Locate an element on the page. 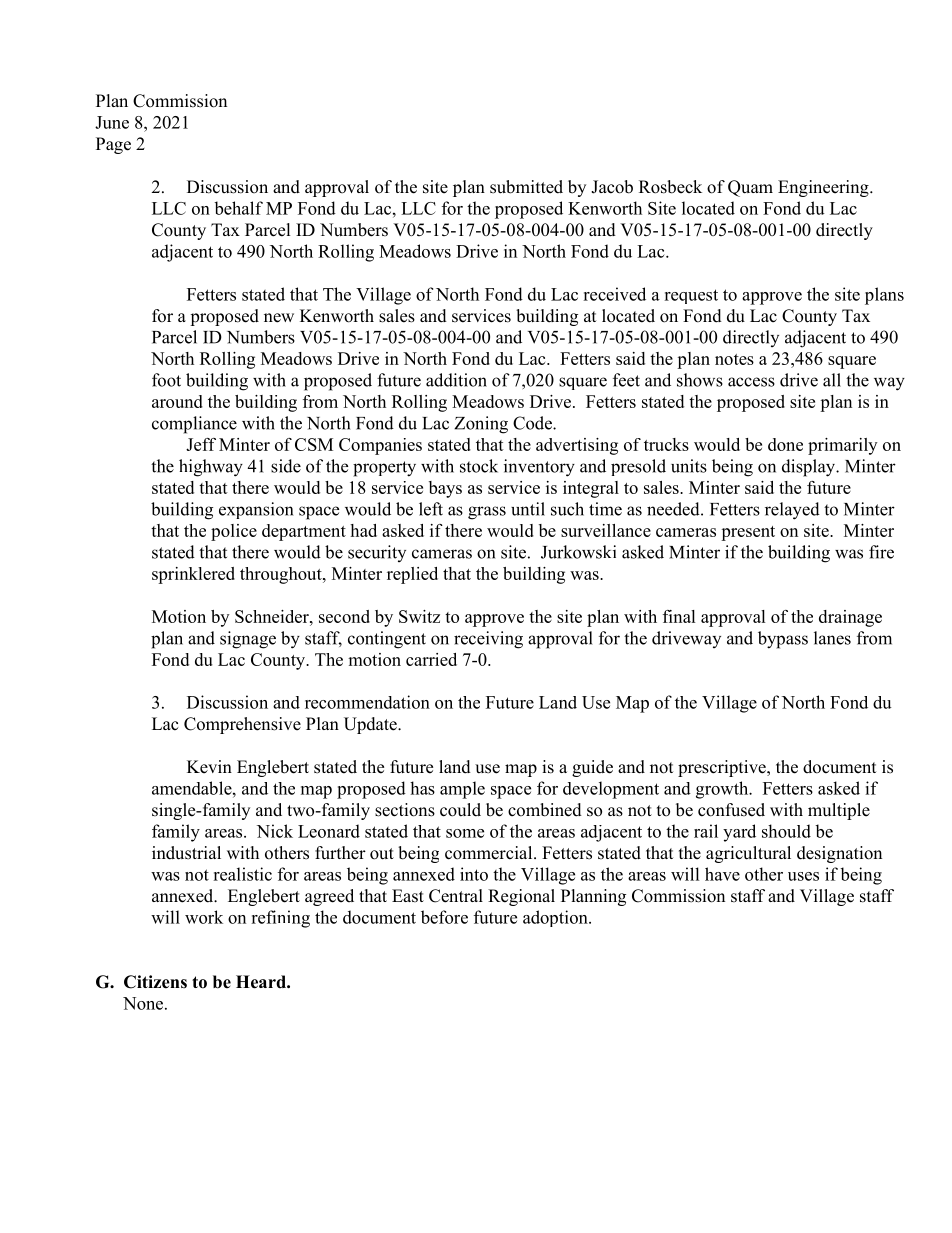 Image resolution: width=952 pixels, height=1233 pixels. uses is located at coordinates (803, 876).
